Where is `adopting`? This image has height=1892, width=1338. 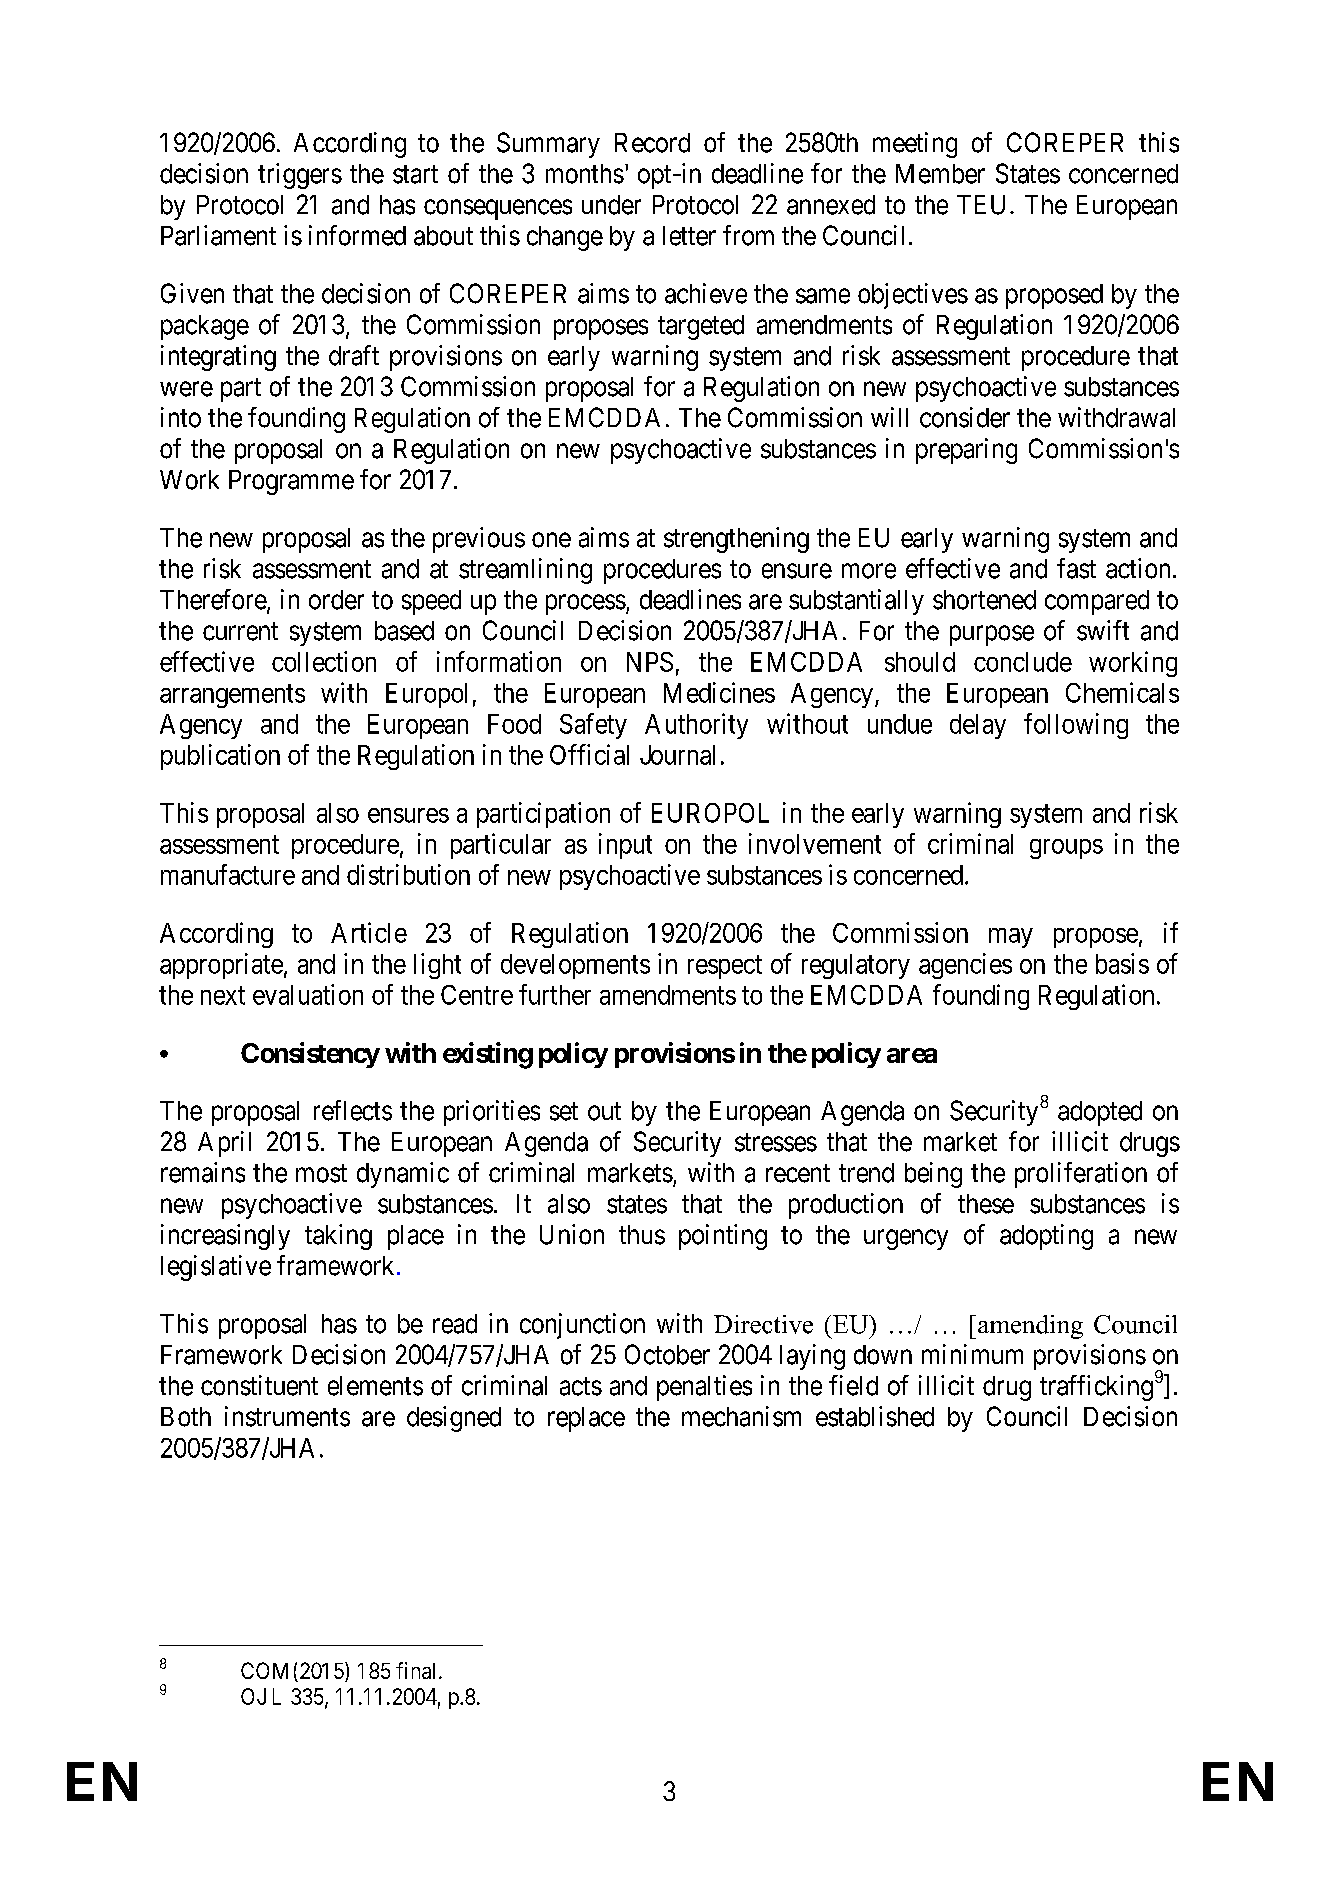
adopting is located at coordinates (1046, 1237).
